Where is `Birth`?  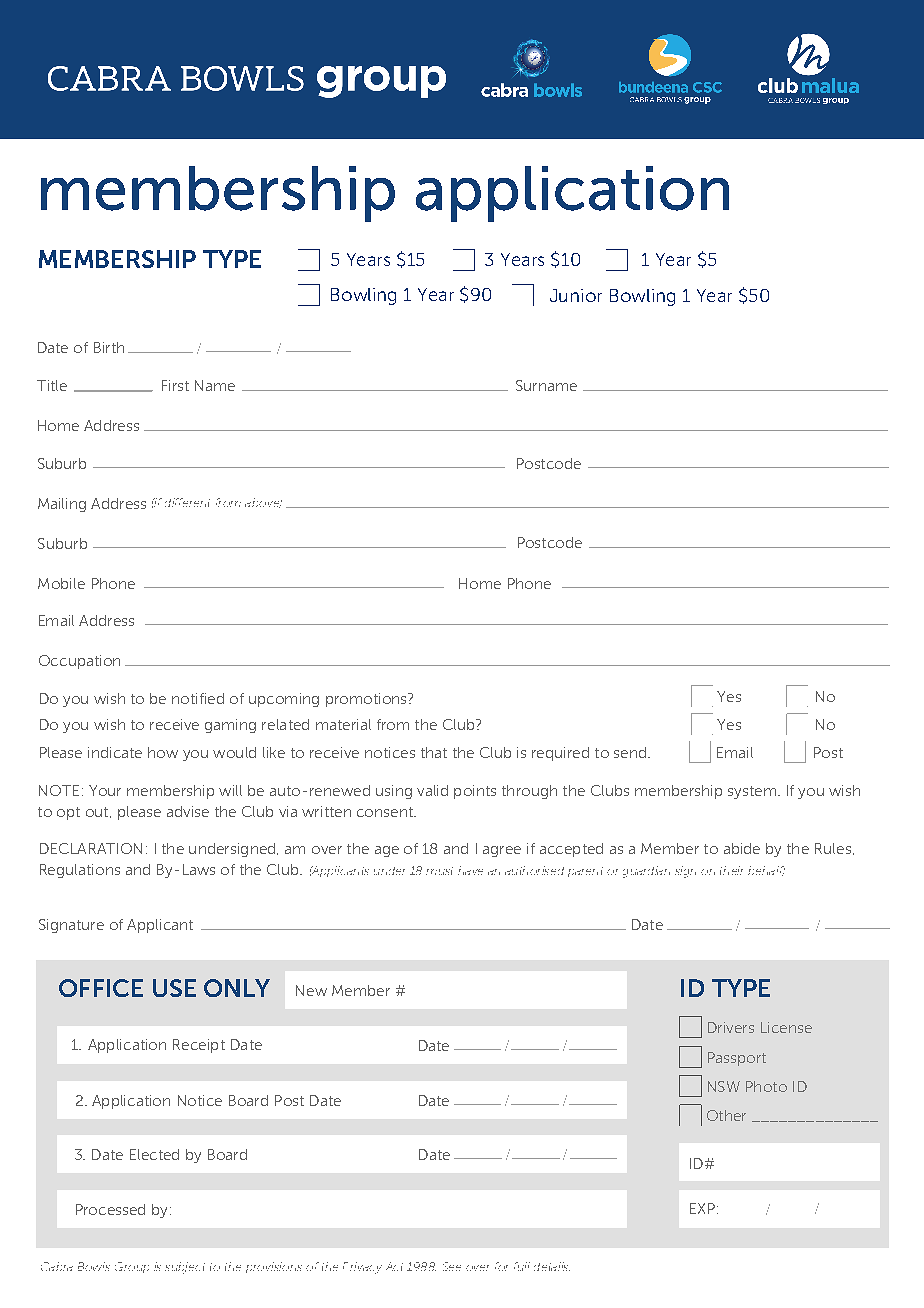
Birth is located at coordinates (109, 347).
